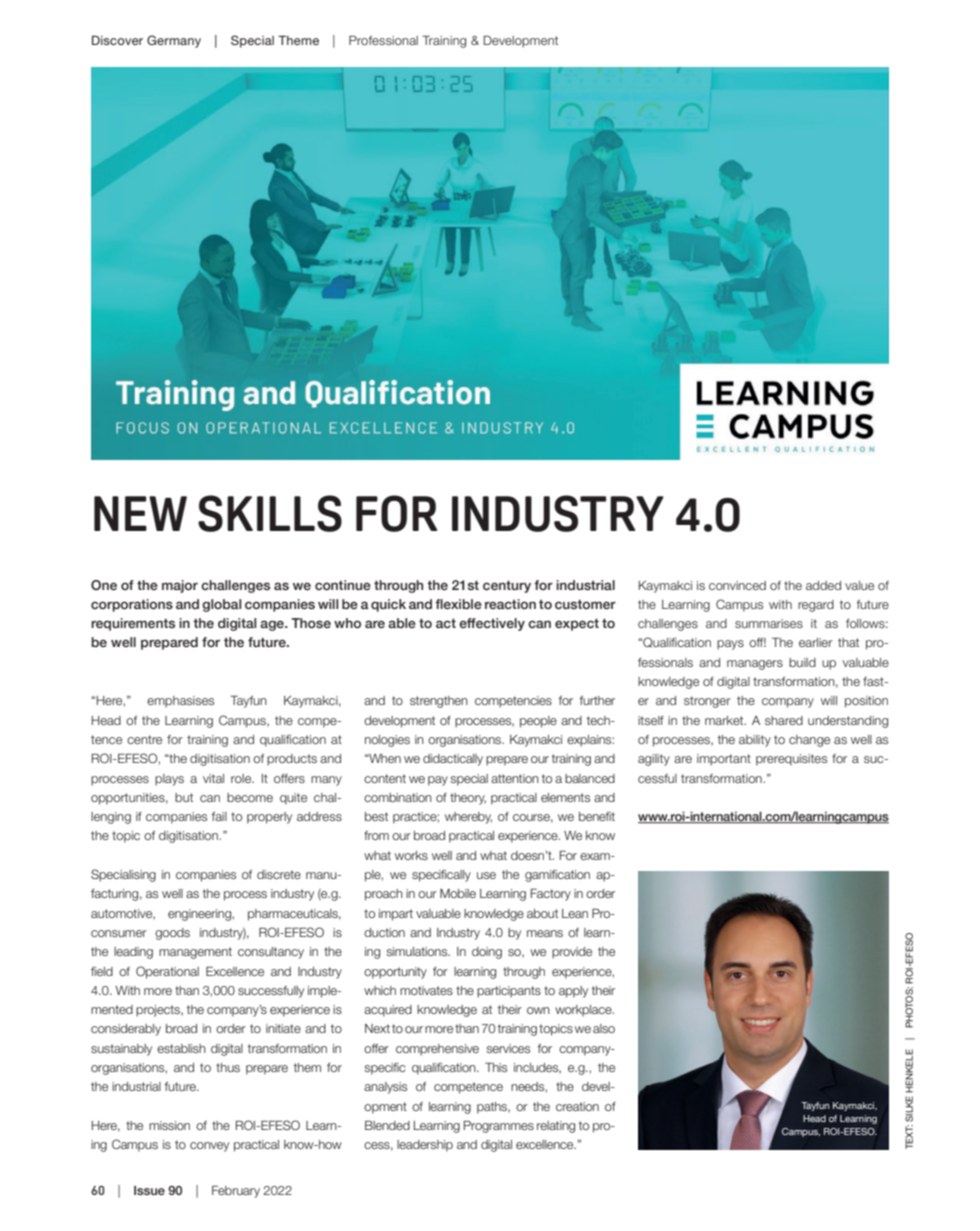  Describe the element at coordinates (575, 913) in the document. I see `Lean` at that location.
